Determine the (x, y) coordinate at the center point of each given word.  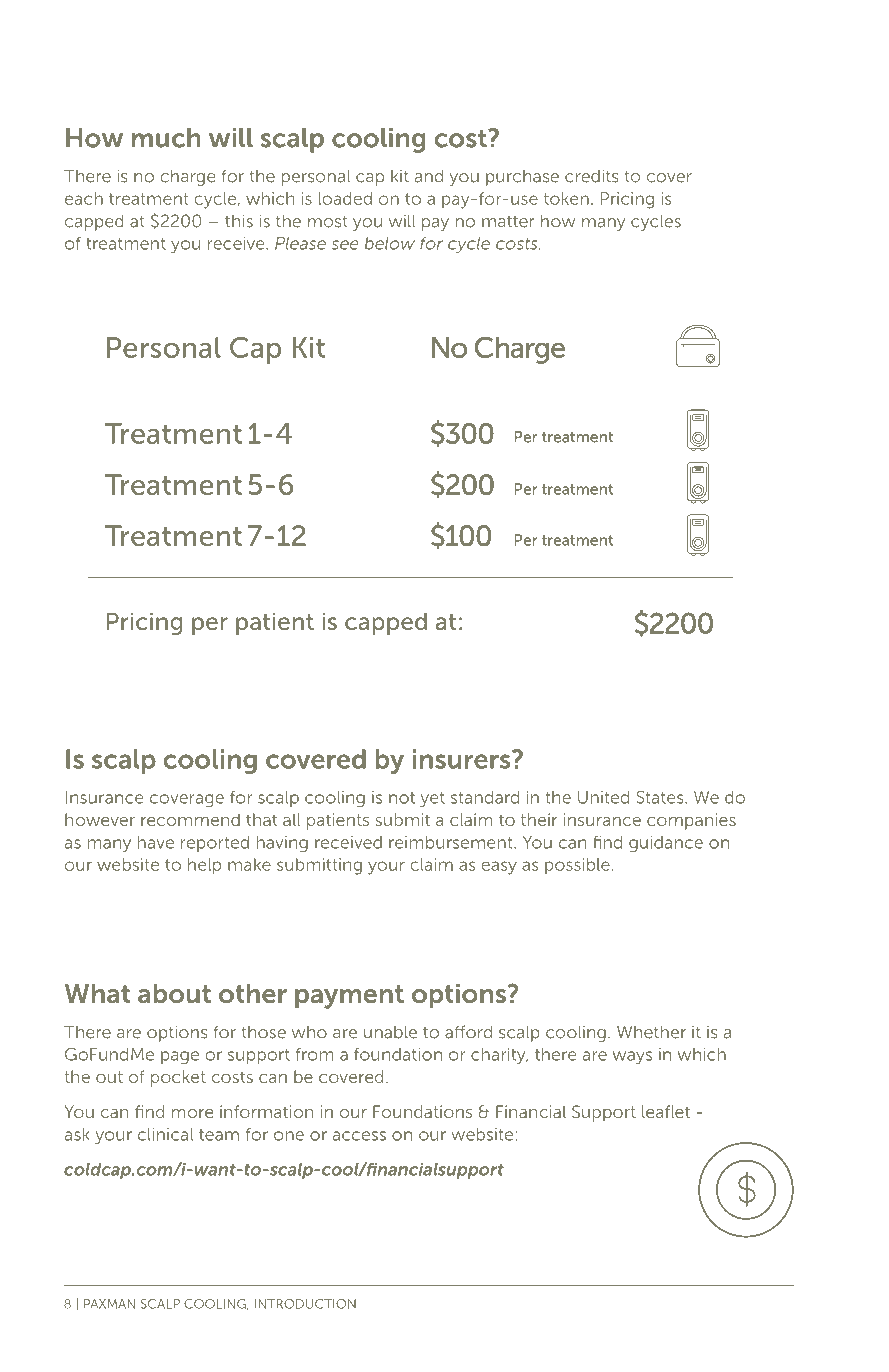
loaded (345, 198)
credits (592, 176)
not (402, 798)
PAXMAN (109, 1304)
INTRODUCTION (305, 1304)
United (603, 797)
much (166, 138)
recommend (190, 819)
